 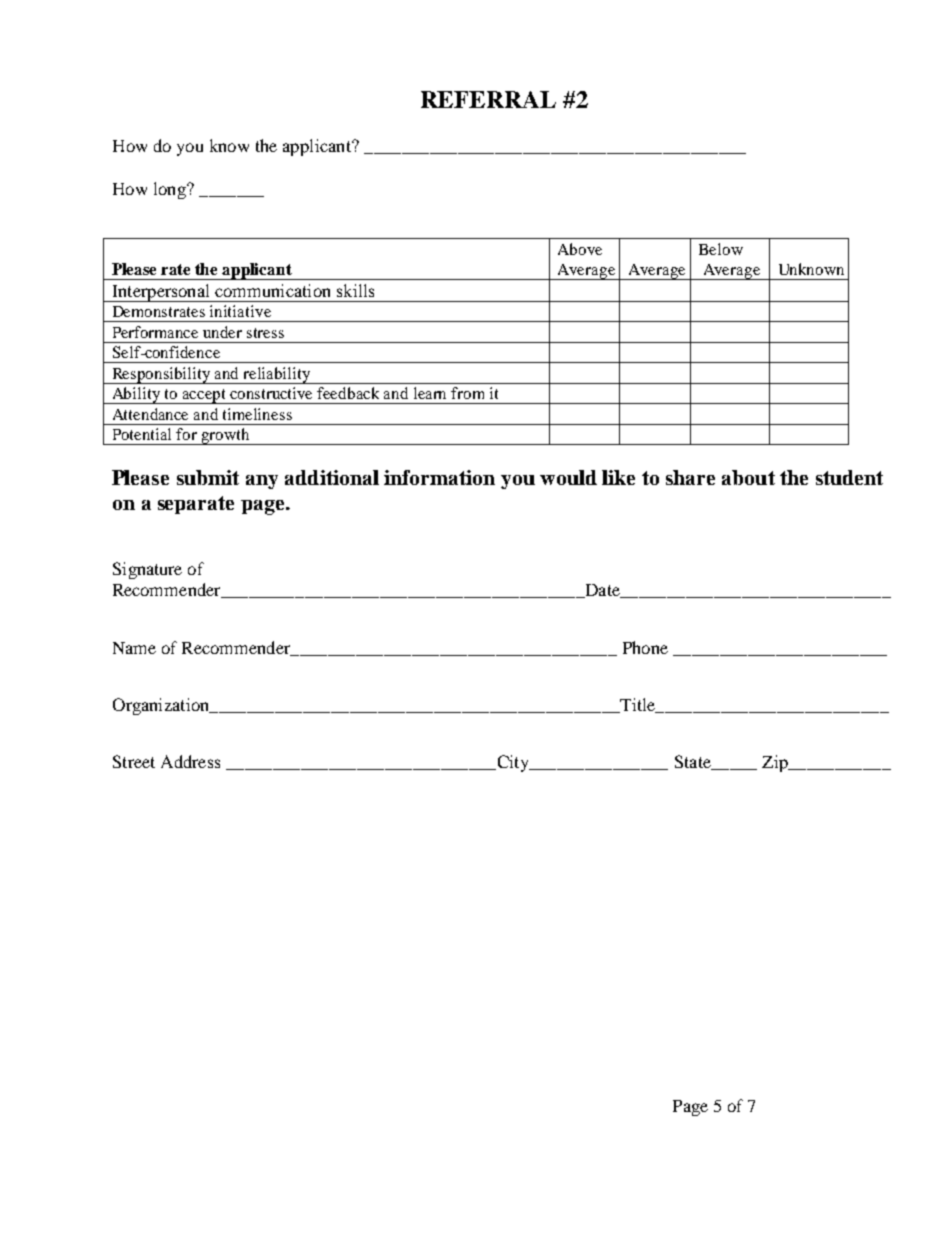 I want to click on Below, so click(x=721, y=249).
